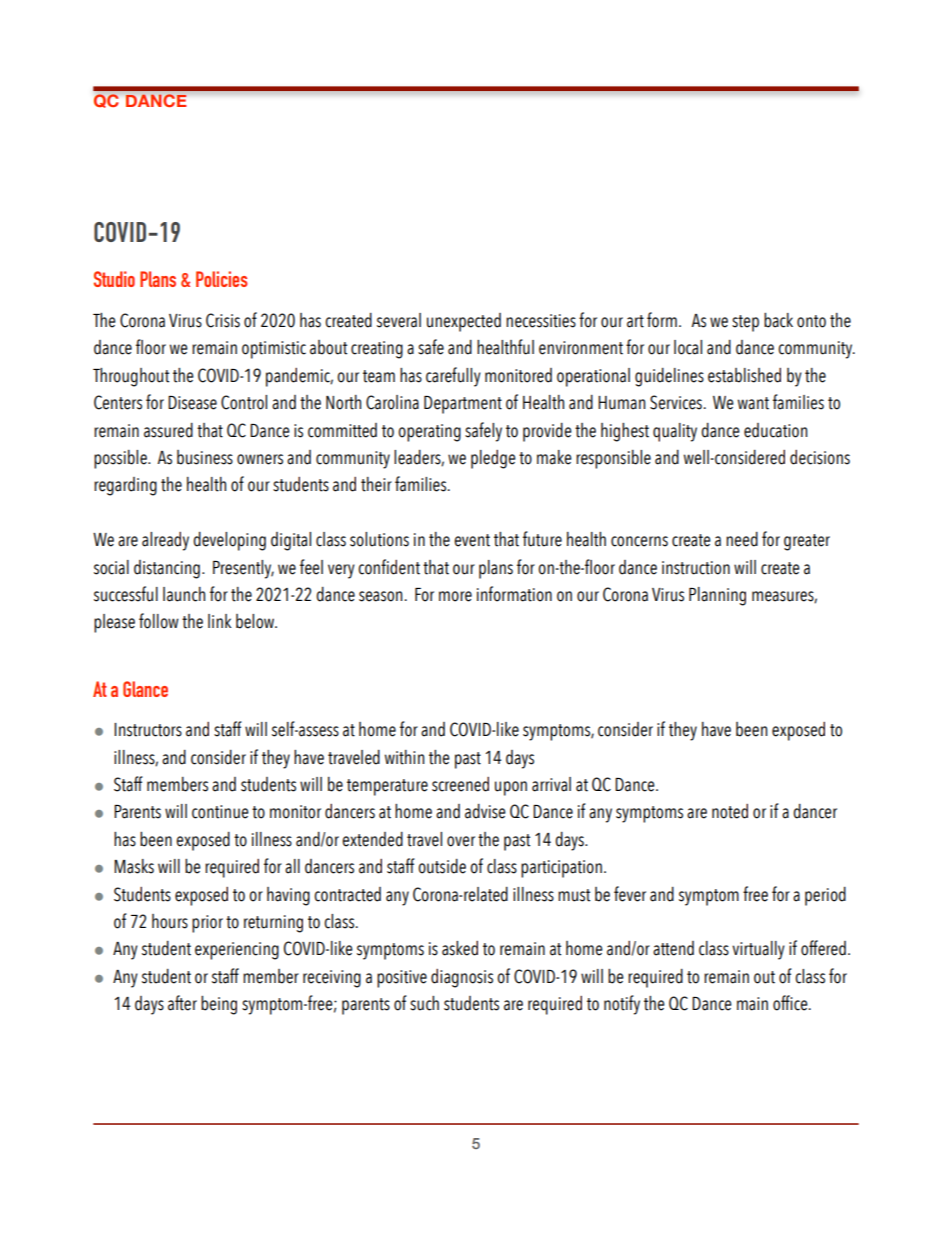 The image size is (952, 1233). Describe the element at coordinates (758, 950) in the document. I see `virtually` at that location.
